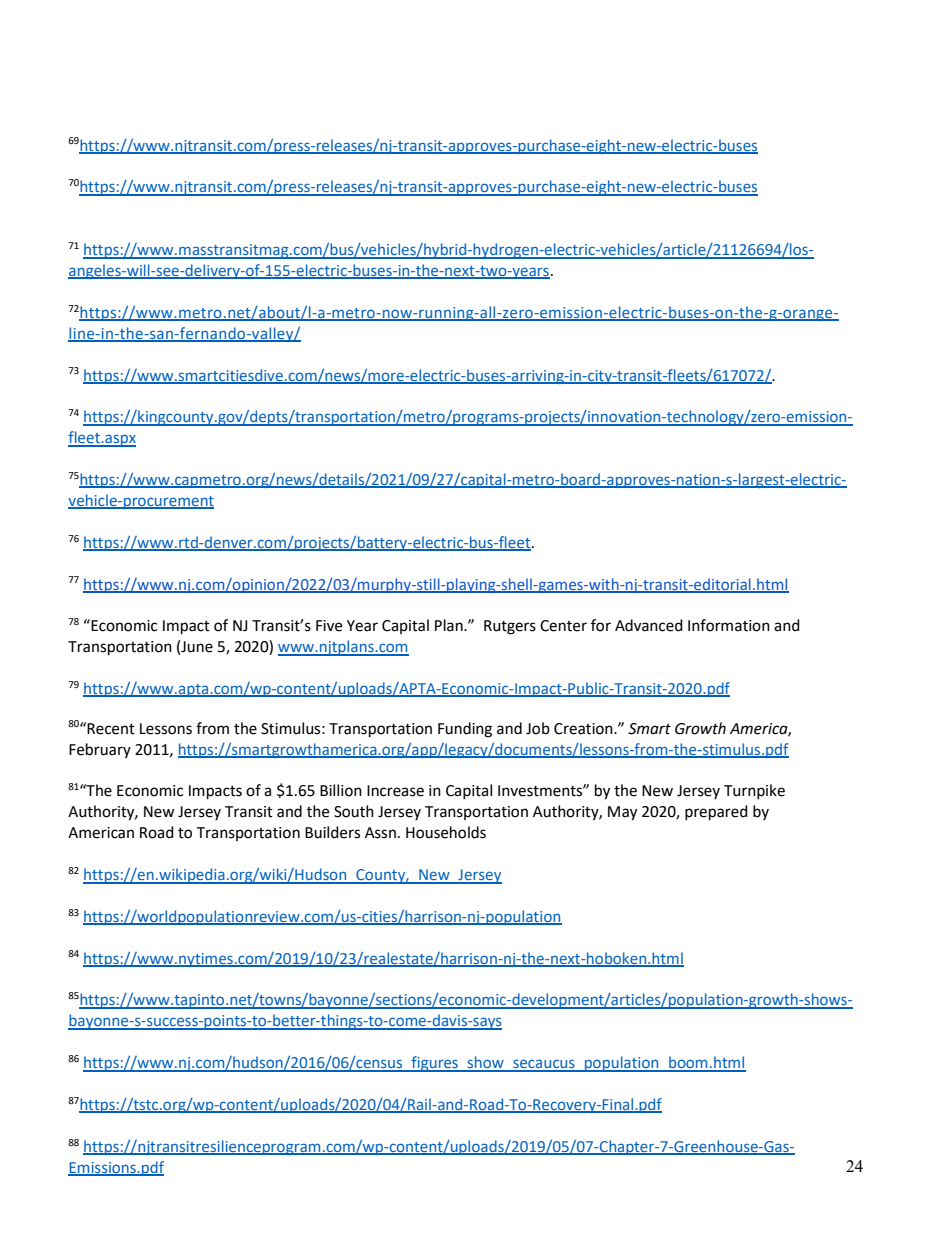  What do you see at coordinates (465, 730) in the screenshot?
I see `Funding` at bounding box center [465, 730].
